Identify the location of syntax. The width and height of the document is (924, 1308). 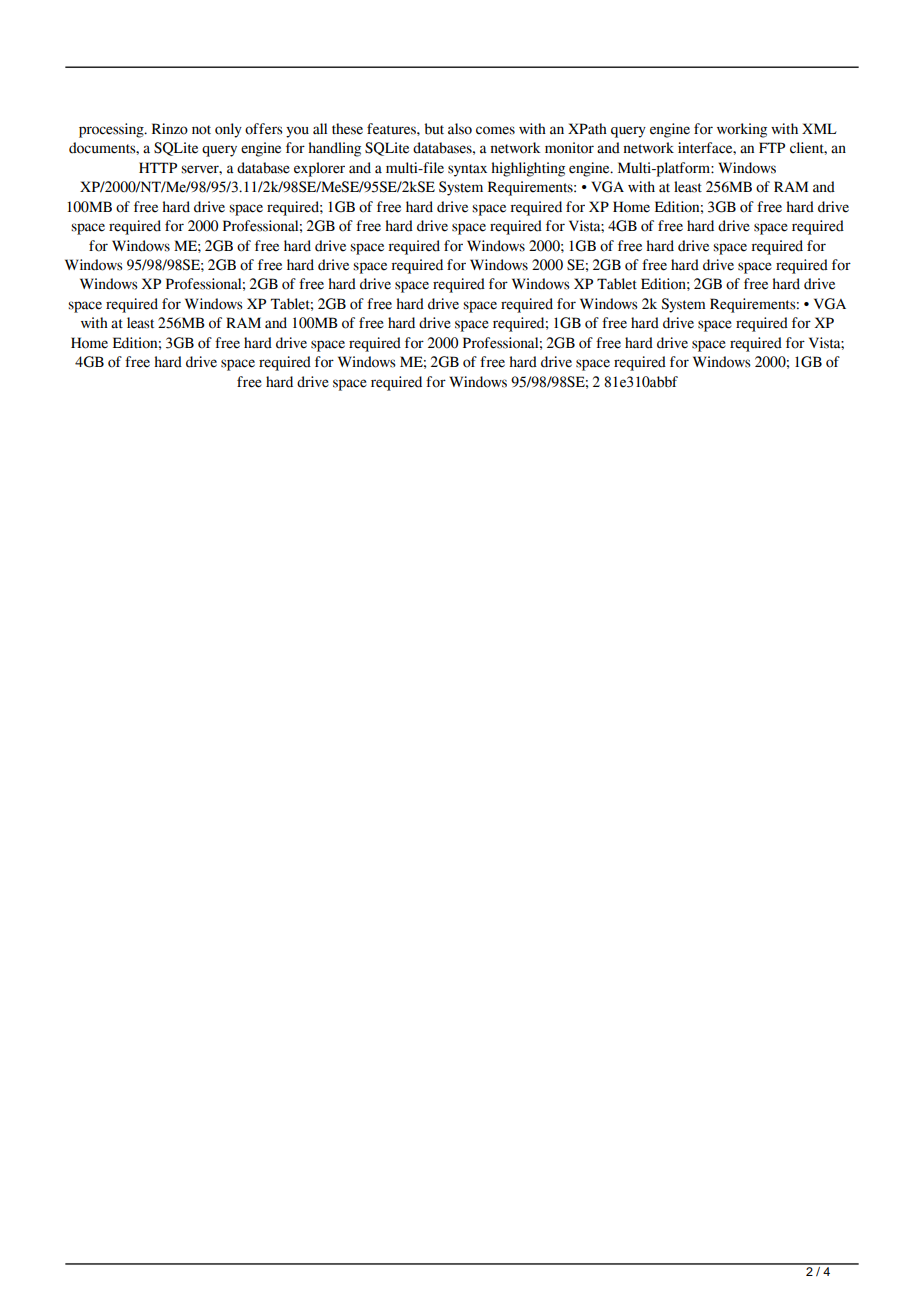
(467, 170).
